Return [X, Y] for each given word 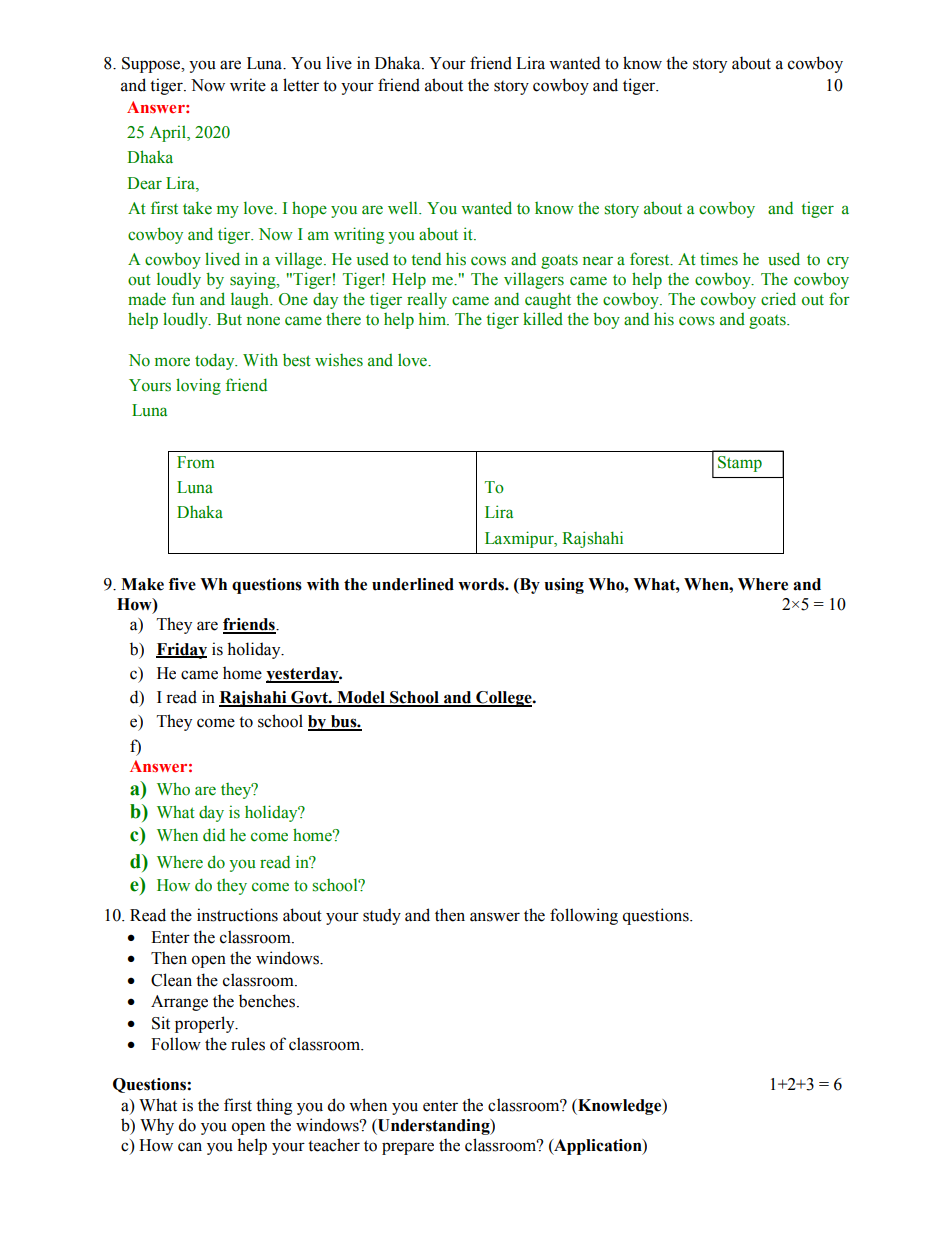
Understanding [434, 1127]
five [182, 584]
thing [274, 1106]
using [564, 586]
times [719, 259]
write [248, 85]
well [404, 208]
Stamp [740, 464]
